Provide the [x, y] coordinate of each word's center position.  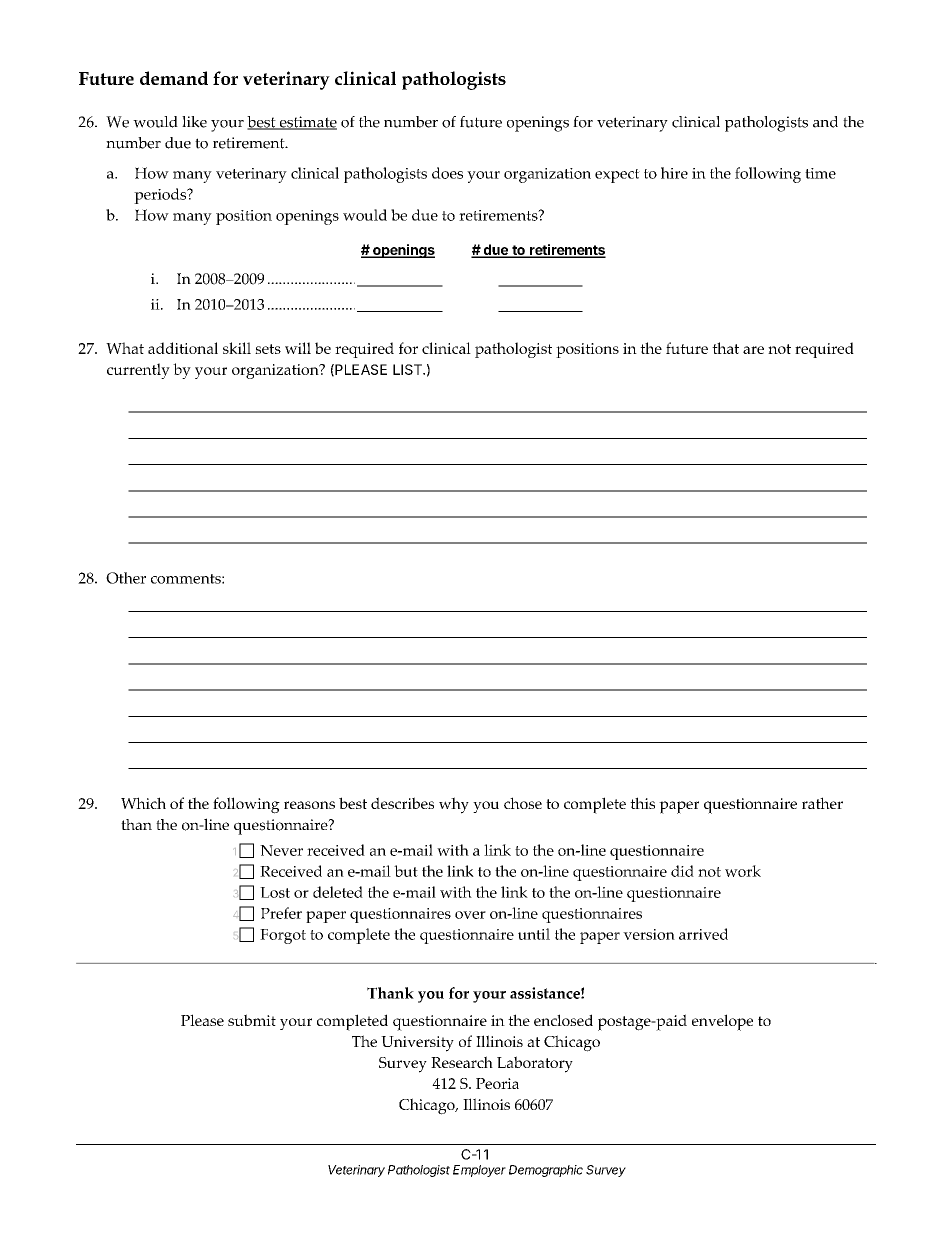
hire [674, 173]
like [194, 122]
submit [252, 1020]
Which [143, 803]
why [454, 805]
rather [822, 803]
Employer [479, 1171]
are [753, 350]
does [447, 173]
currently [138, 371]
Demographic [546, 1171]
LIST [408, 369]
